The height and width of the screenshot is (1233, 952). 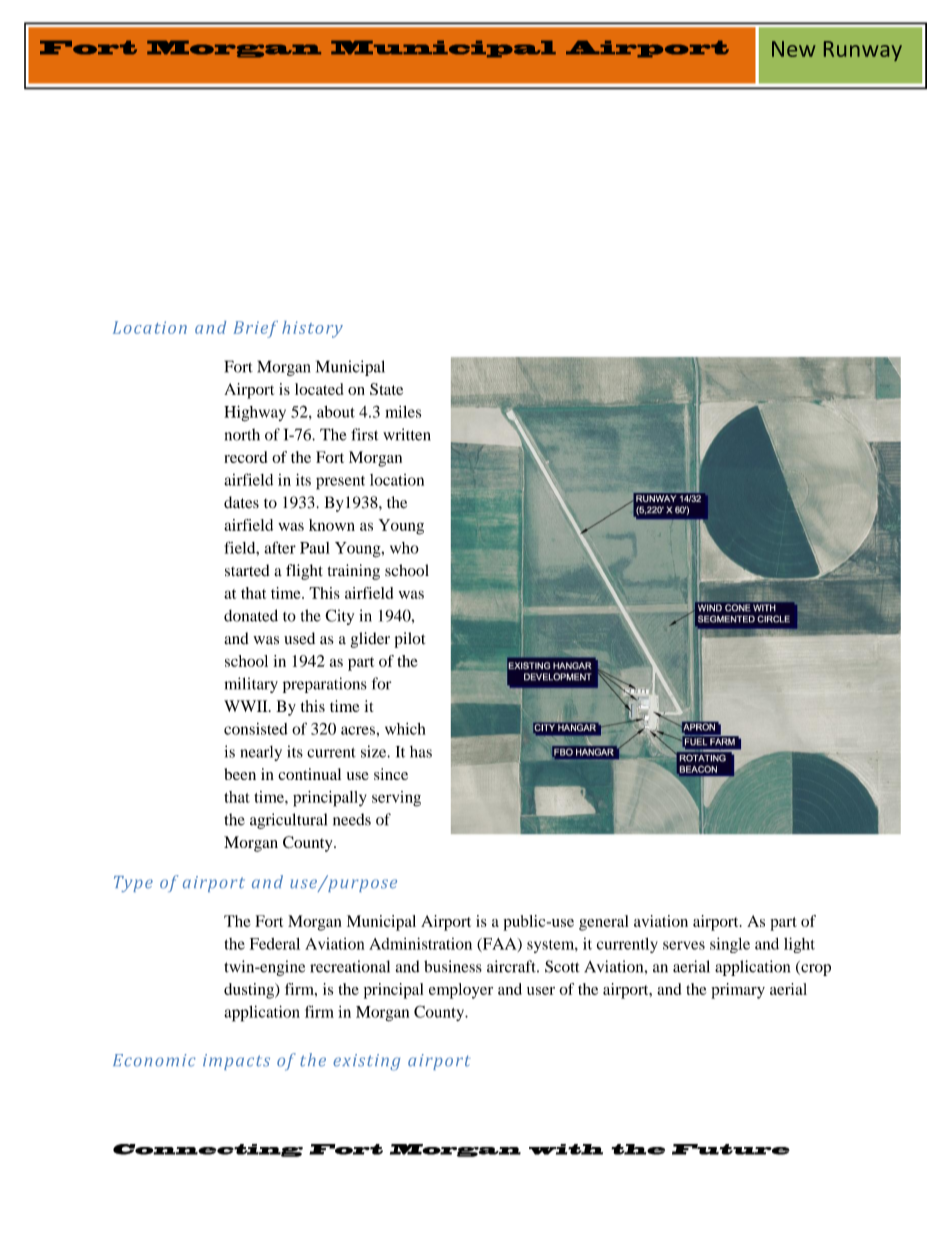 I want to click on Brief, so click(x=255, y=329).
